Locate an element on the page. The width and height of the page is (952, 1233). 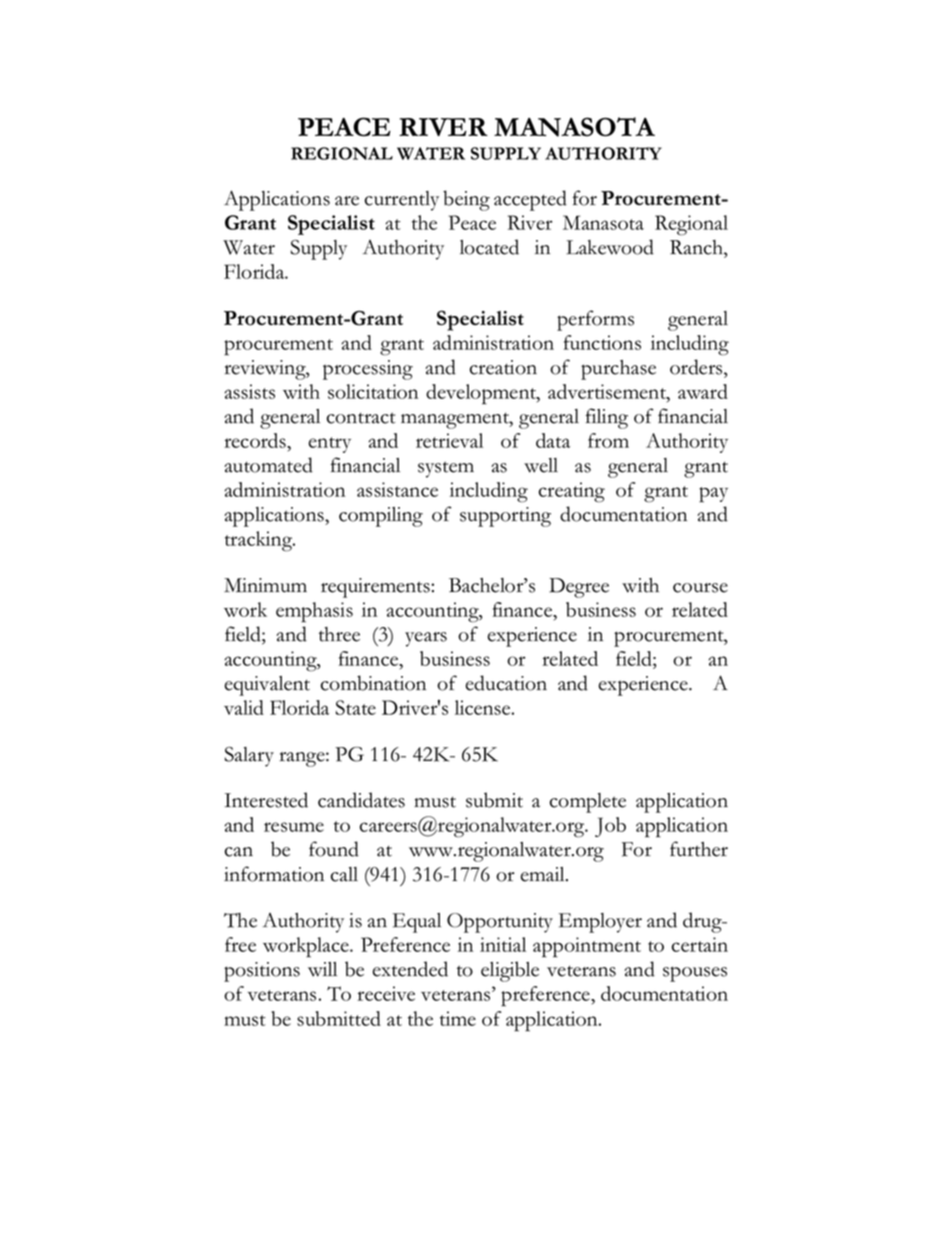
filing is located at coordinates (607, 418).
